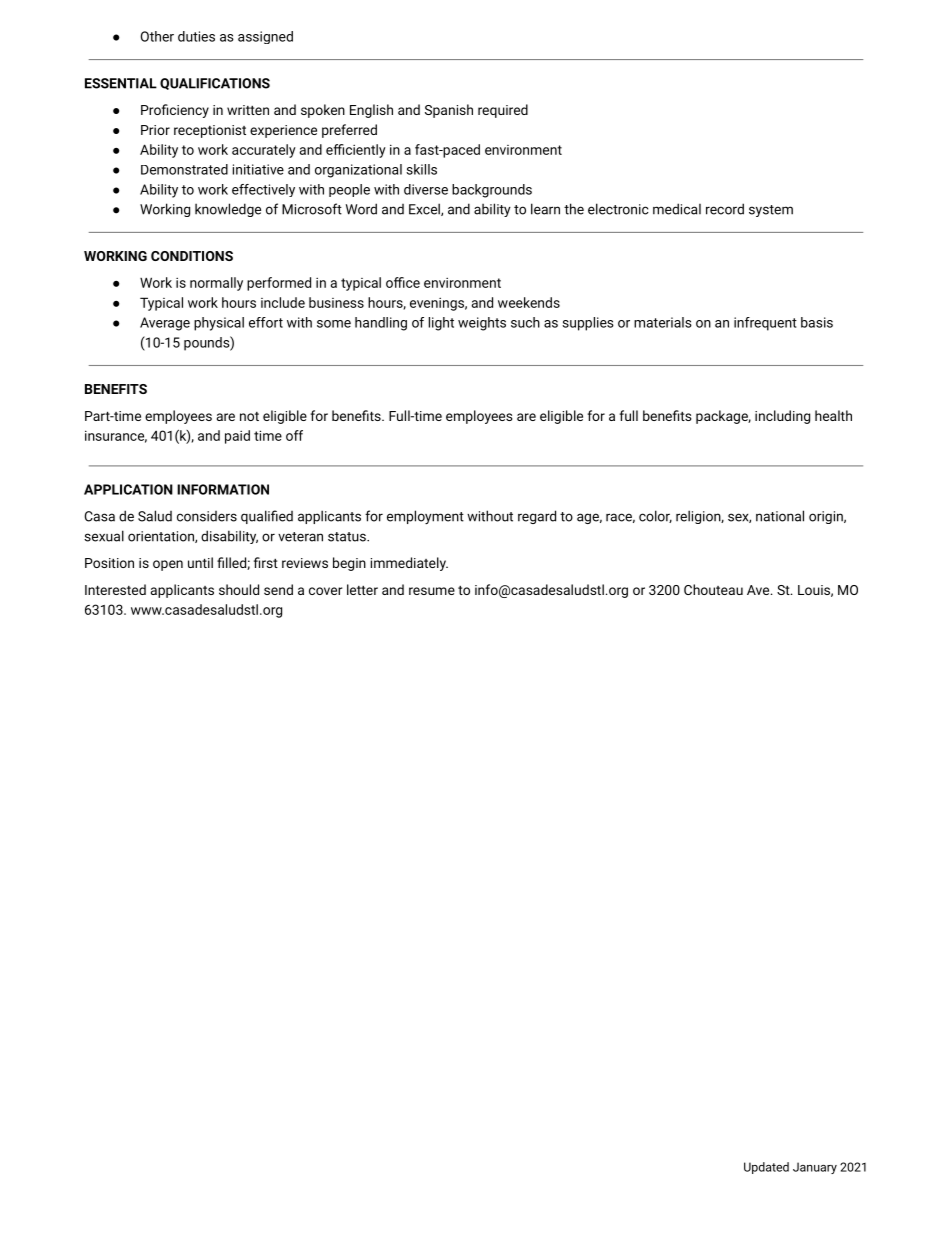 The width and height of the image is (952, 1233). Describe the element at coordinates (725, 209) in the image. I see `record` at that location.
